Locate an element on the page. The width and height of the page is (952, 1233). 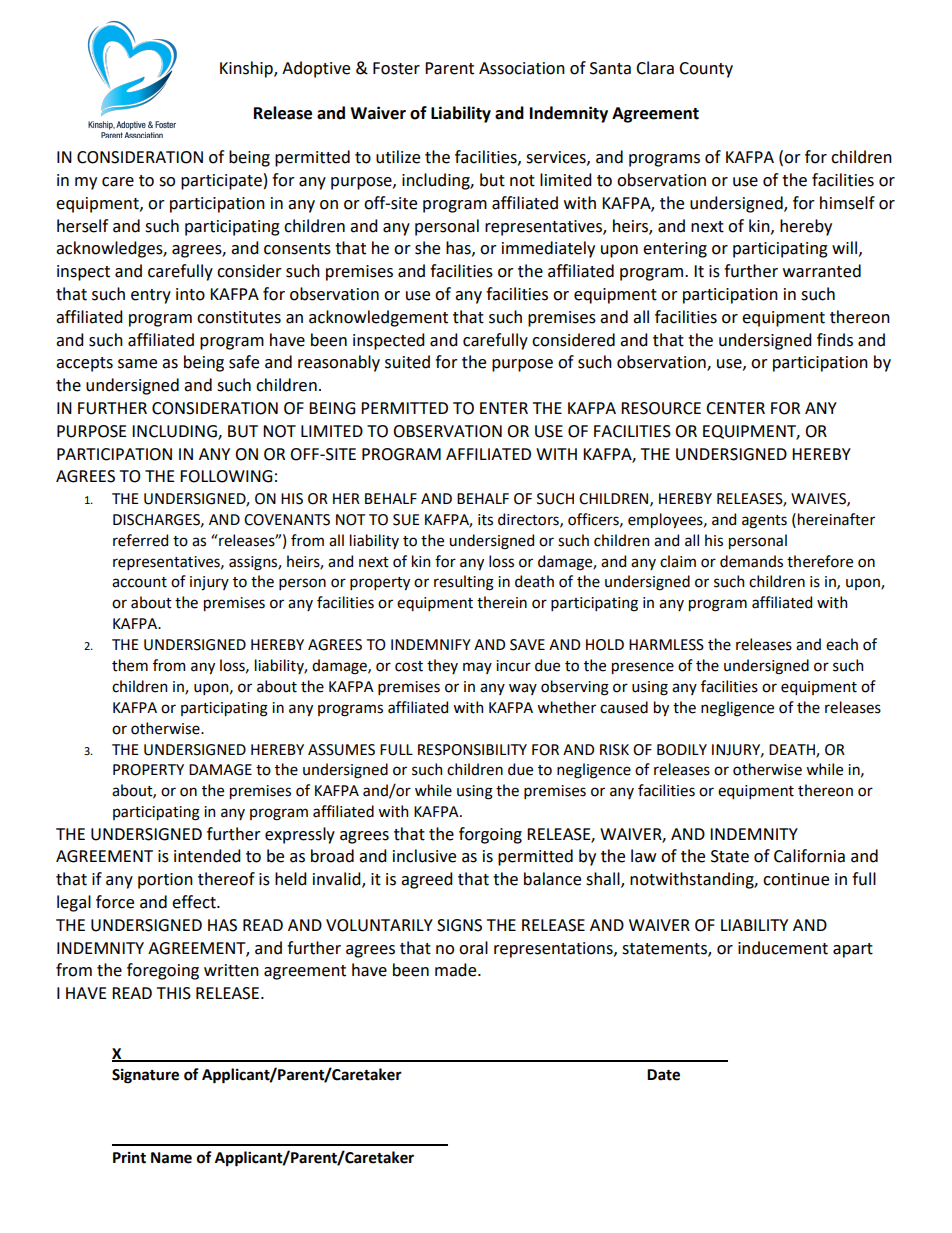
same is located at coordinates (137, 364).
